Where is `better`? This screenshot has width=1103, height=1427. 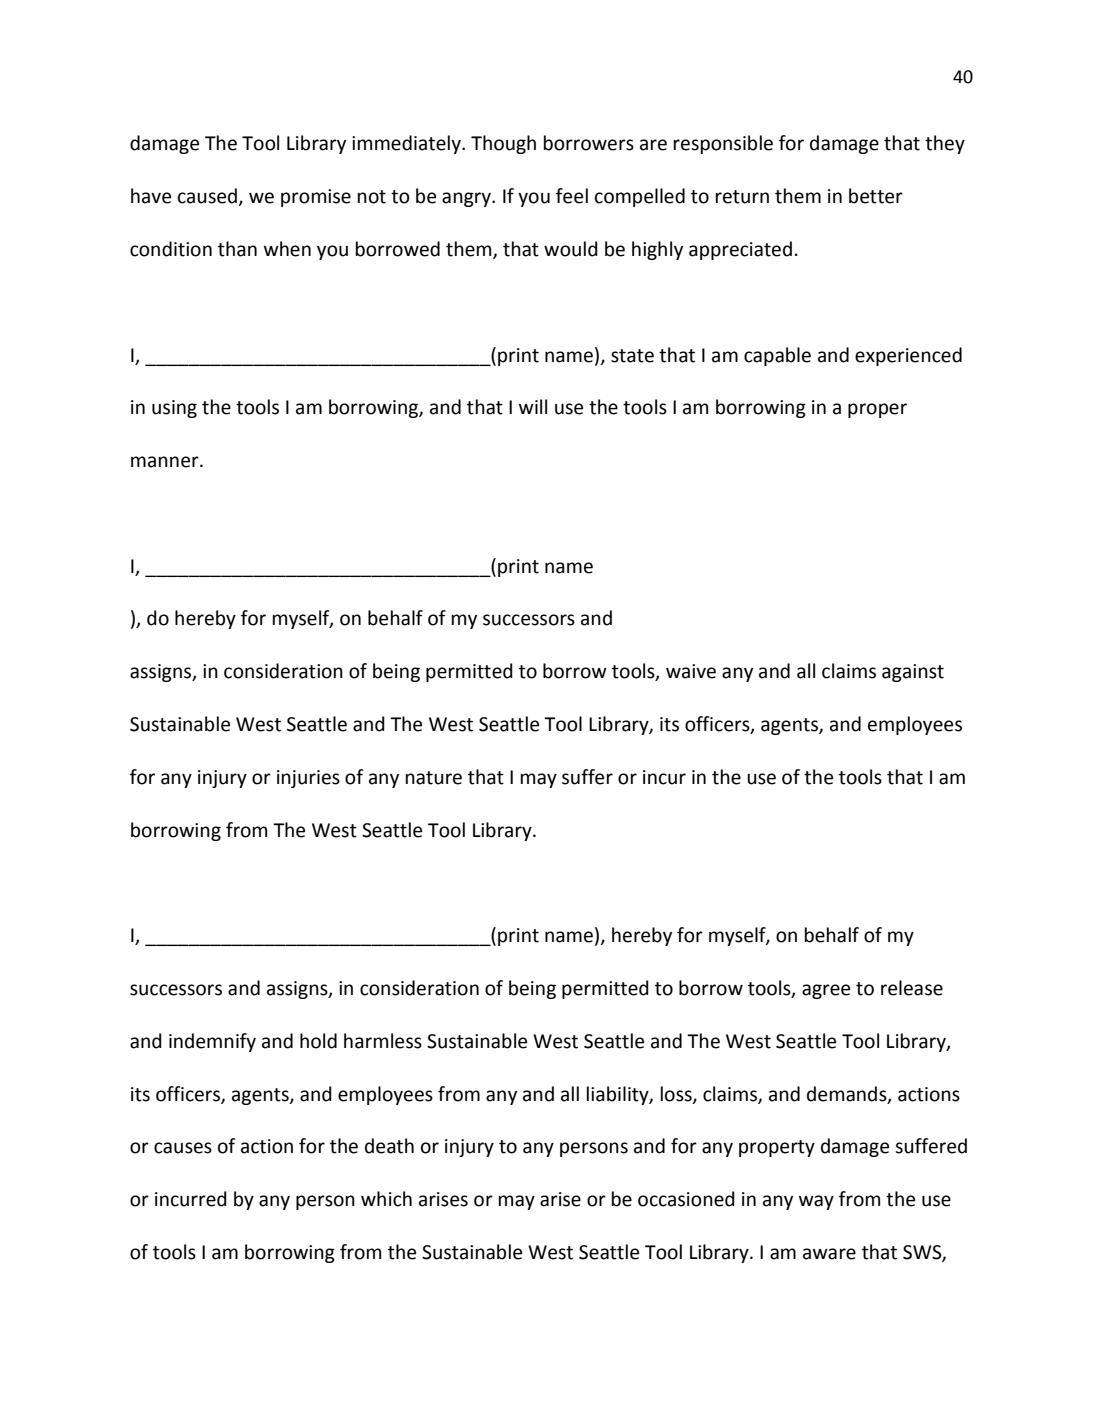
better is located at coordinates (876, 196).
